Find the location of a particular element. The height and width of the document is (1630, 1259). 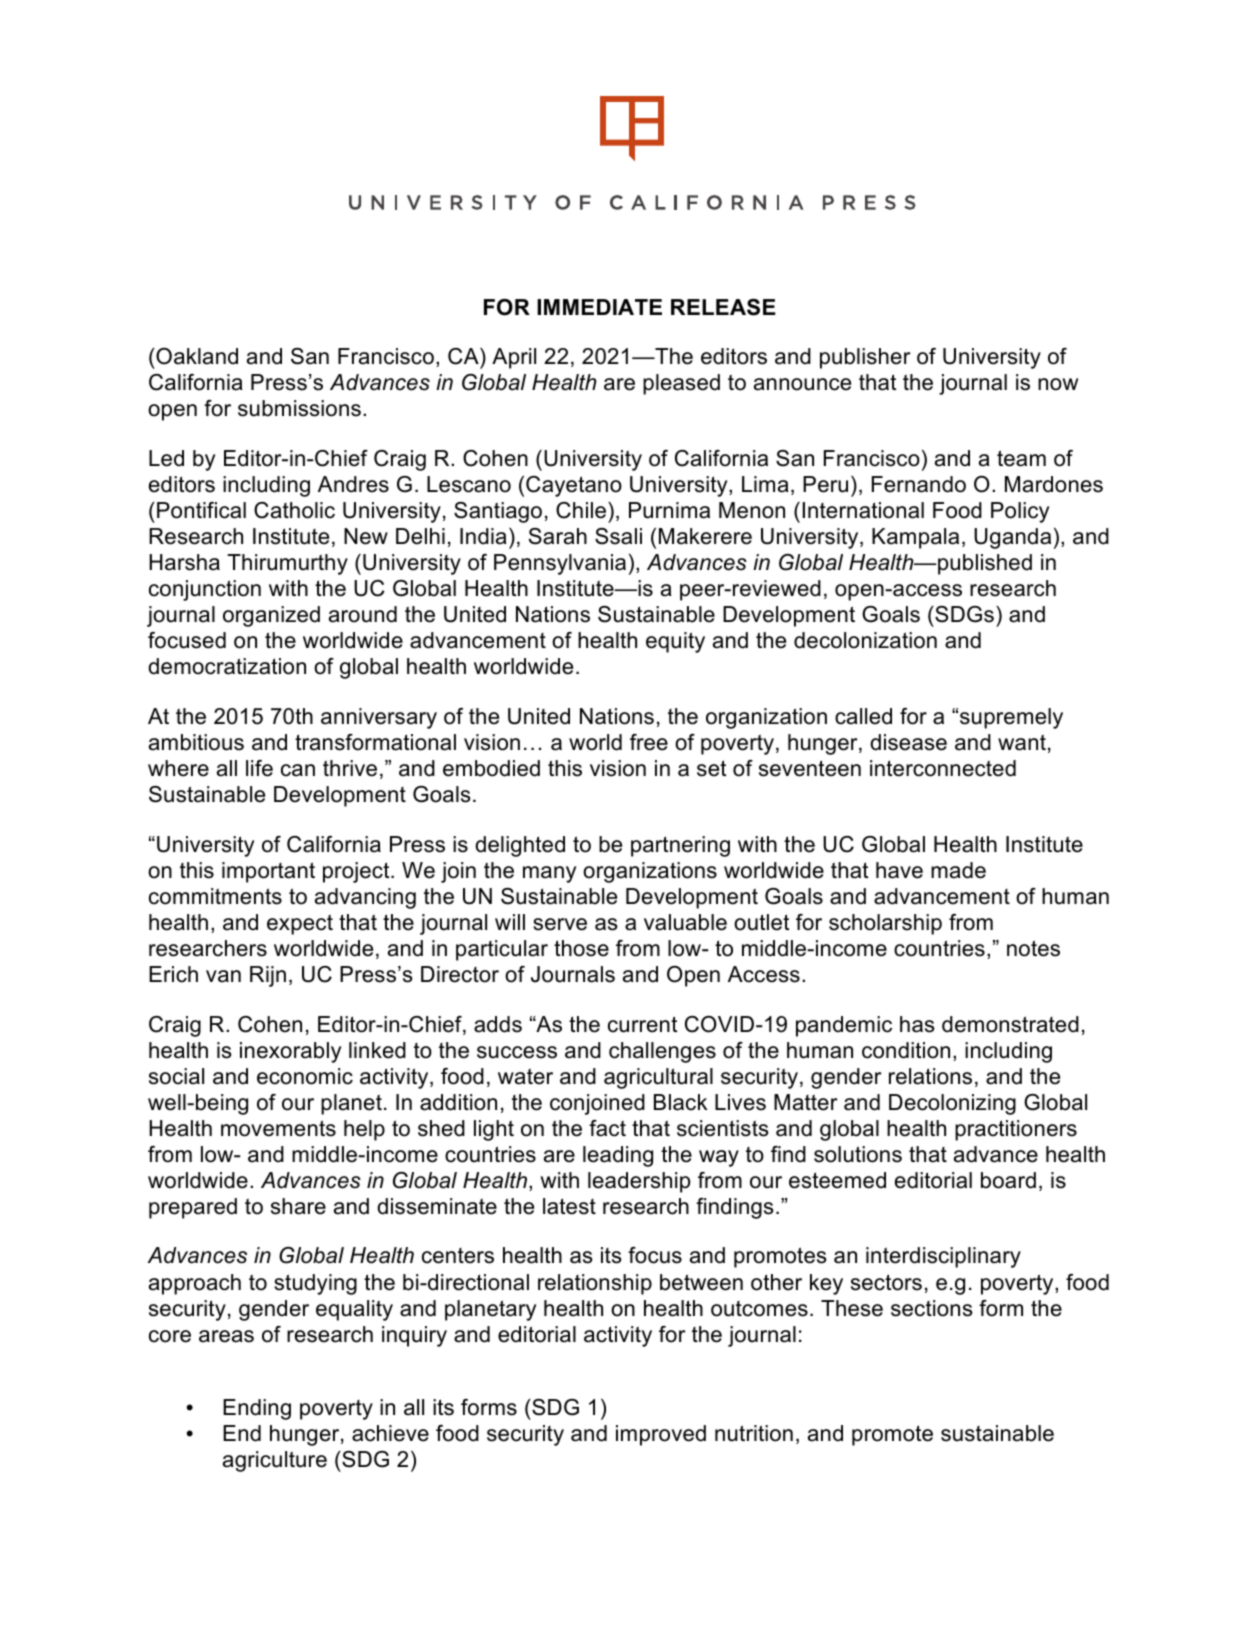

condition is located at coordinates (906, 1050).
